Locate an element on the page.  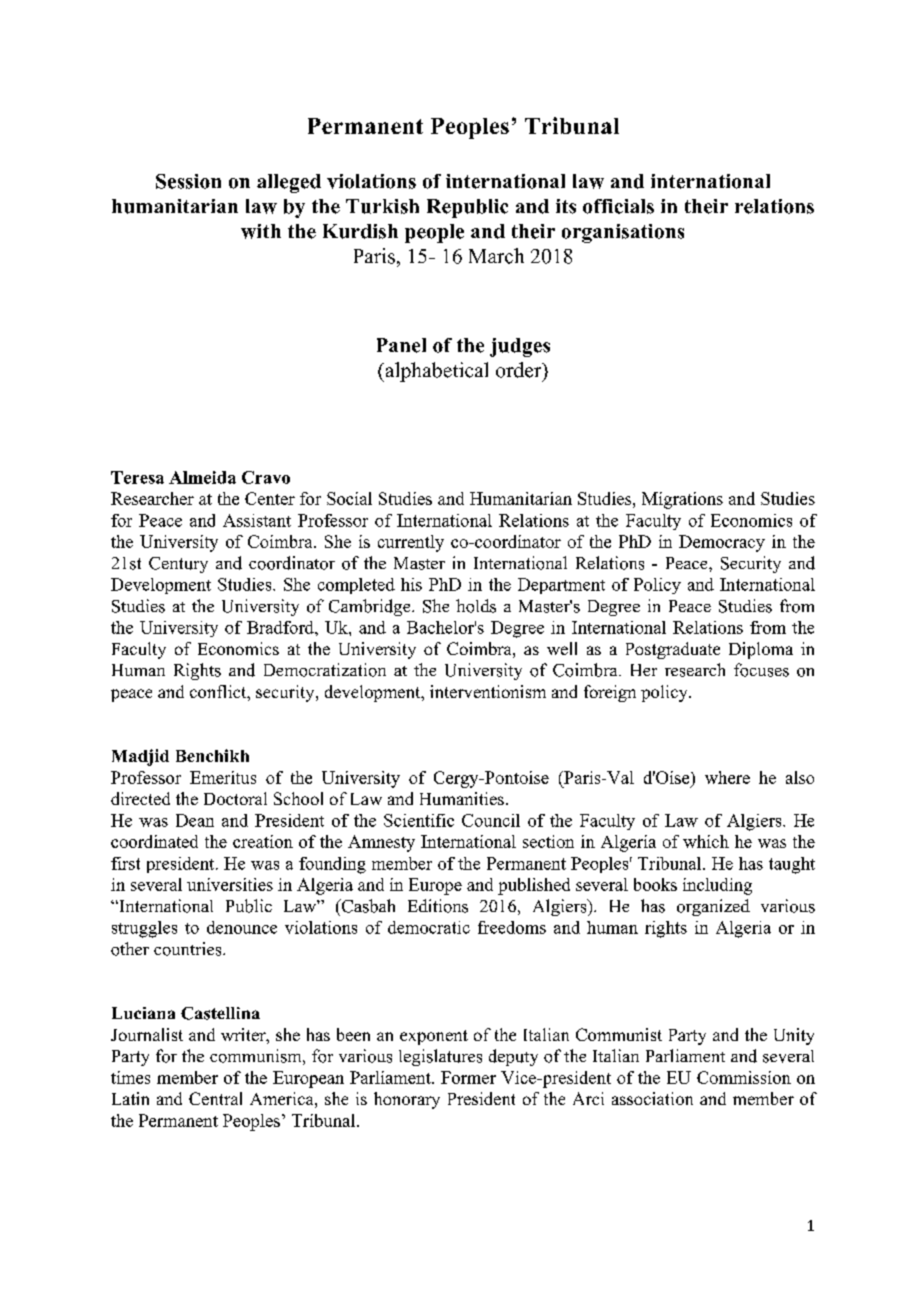
Migrations is located at coordinates (682, 500).
